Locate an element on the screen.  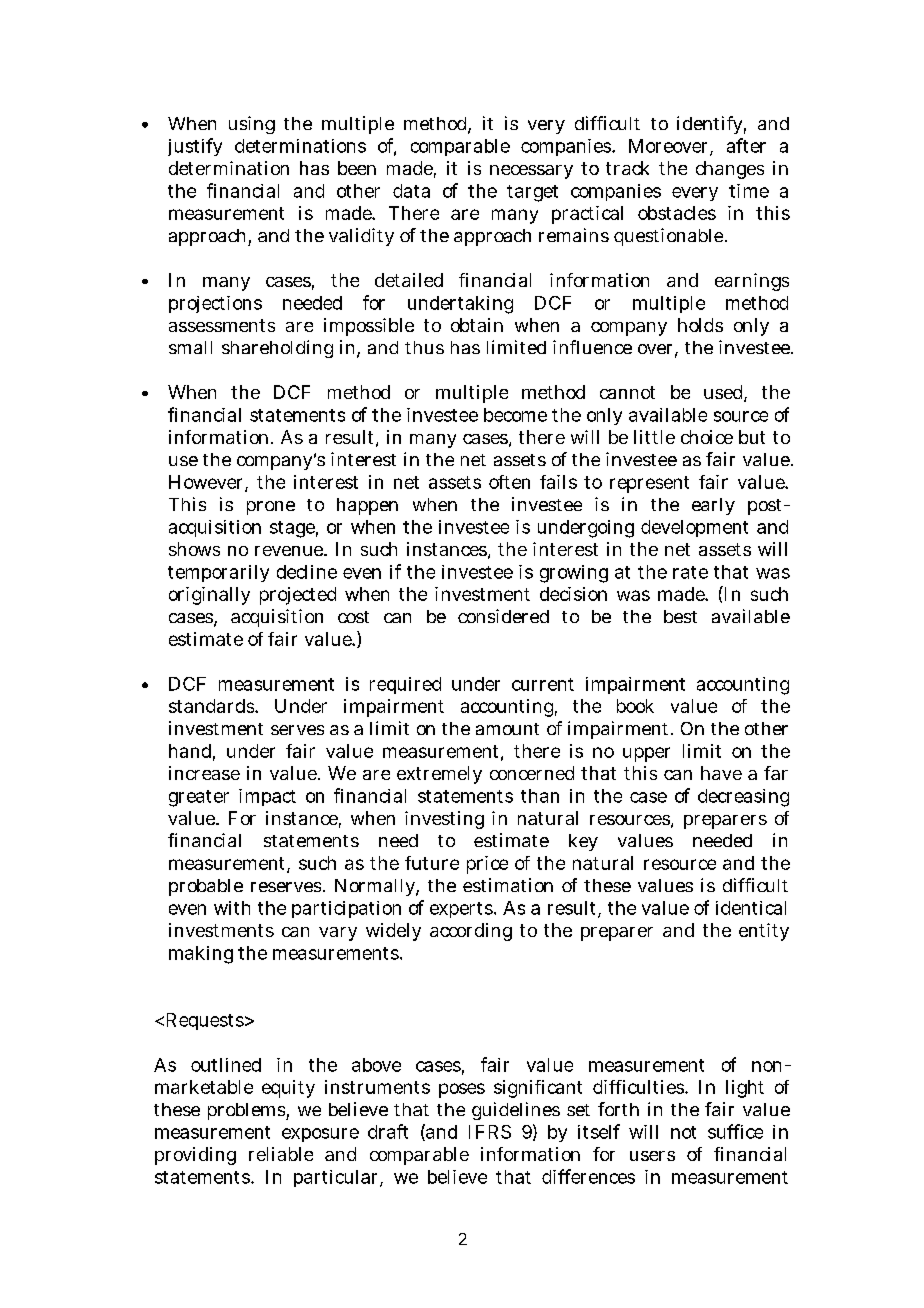
changes is located at coordinates (730, 170).
